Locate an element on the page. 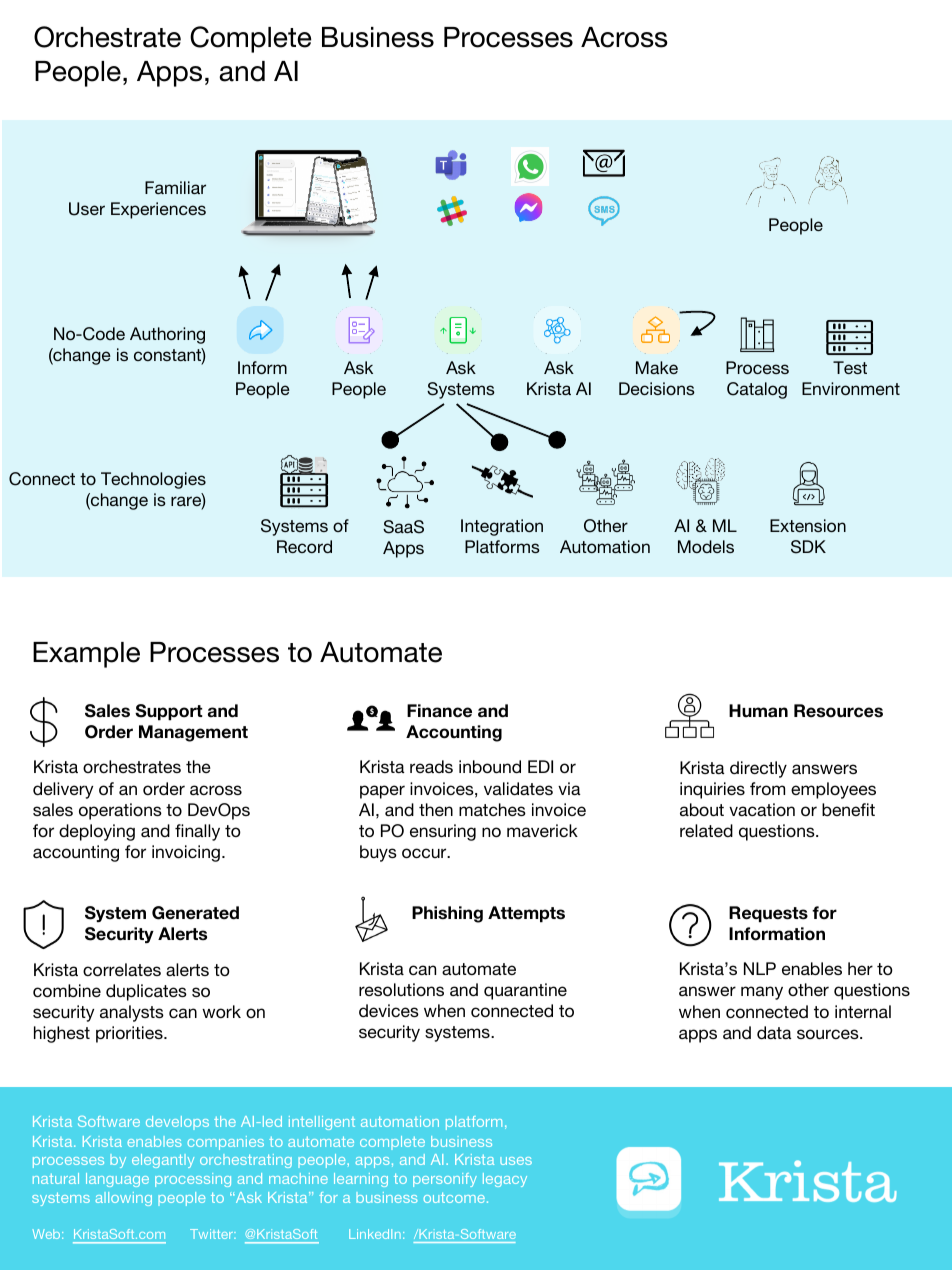 Image resolution: width=952 pixels, height=1270 pixels. outcome is located at coordinates (454, 1197).
